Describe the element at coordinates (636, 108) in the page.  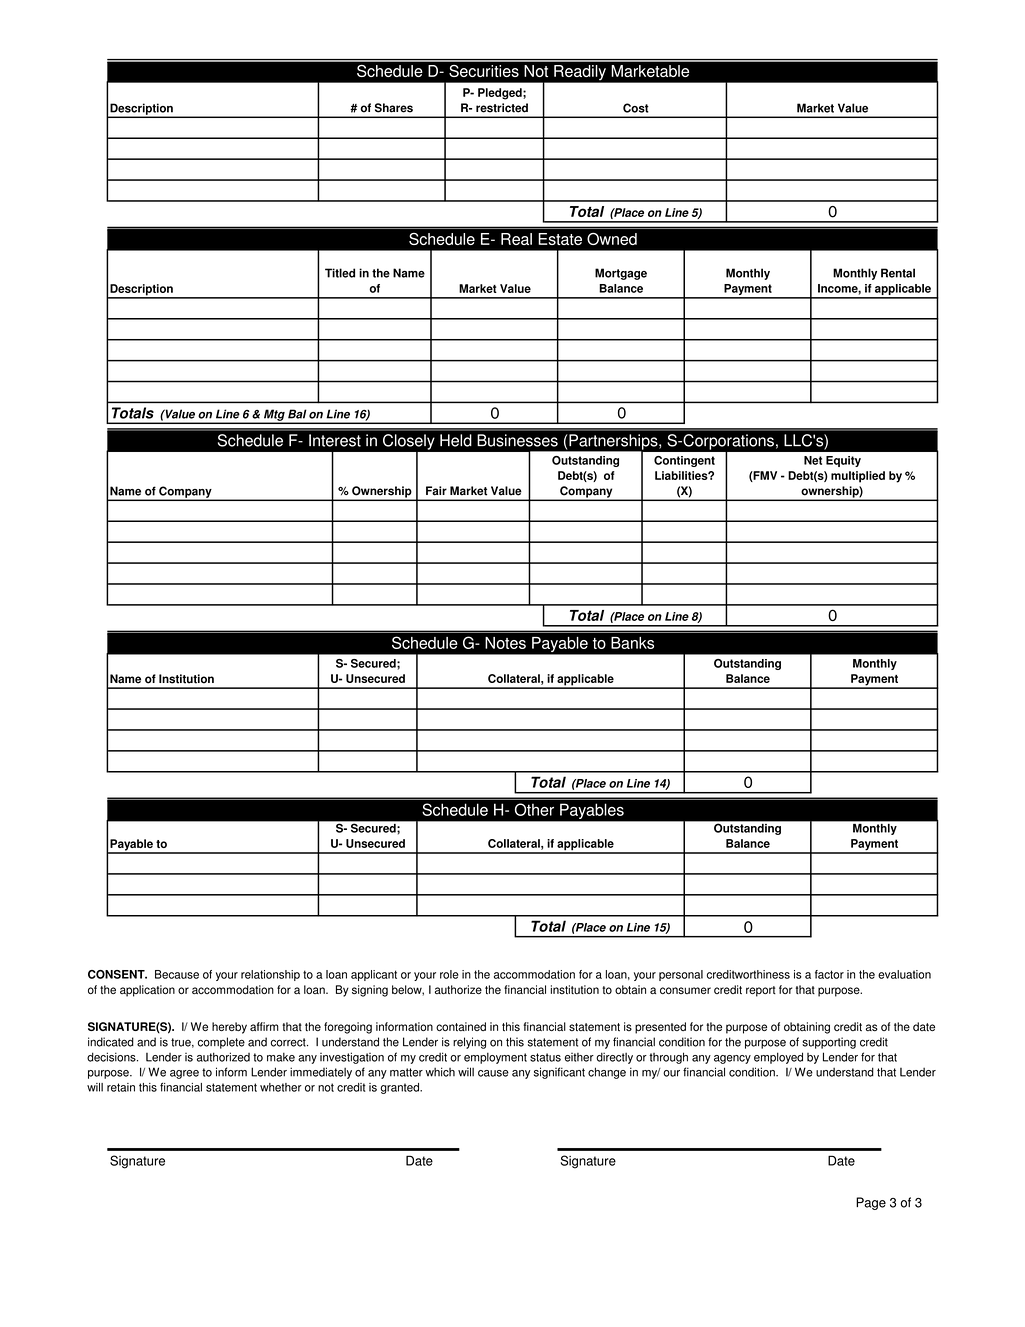
I see `Cost` at that location.
